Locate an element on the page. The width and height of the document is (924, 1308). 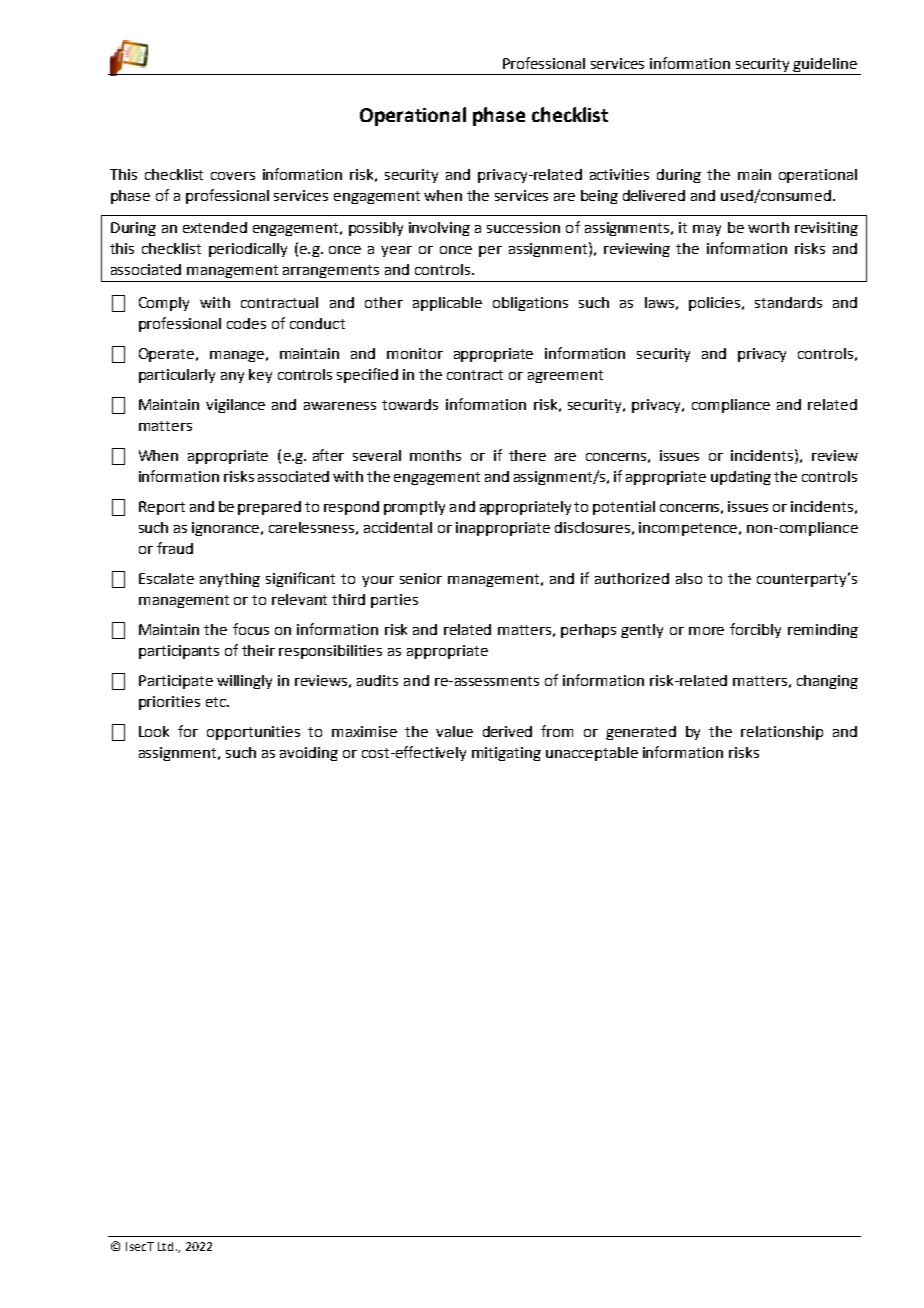
standards is located at coordinates (788, 302).
